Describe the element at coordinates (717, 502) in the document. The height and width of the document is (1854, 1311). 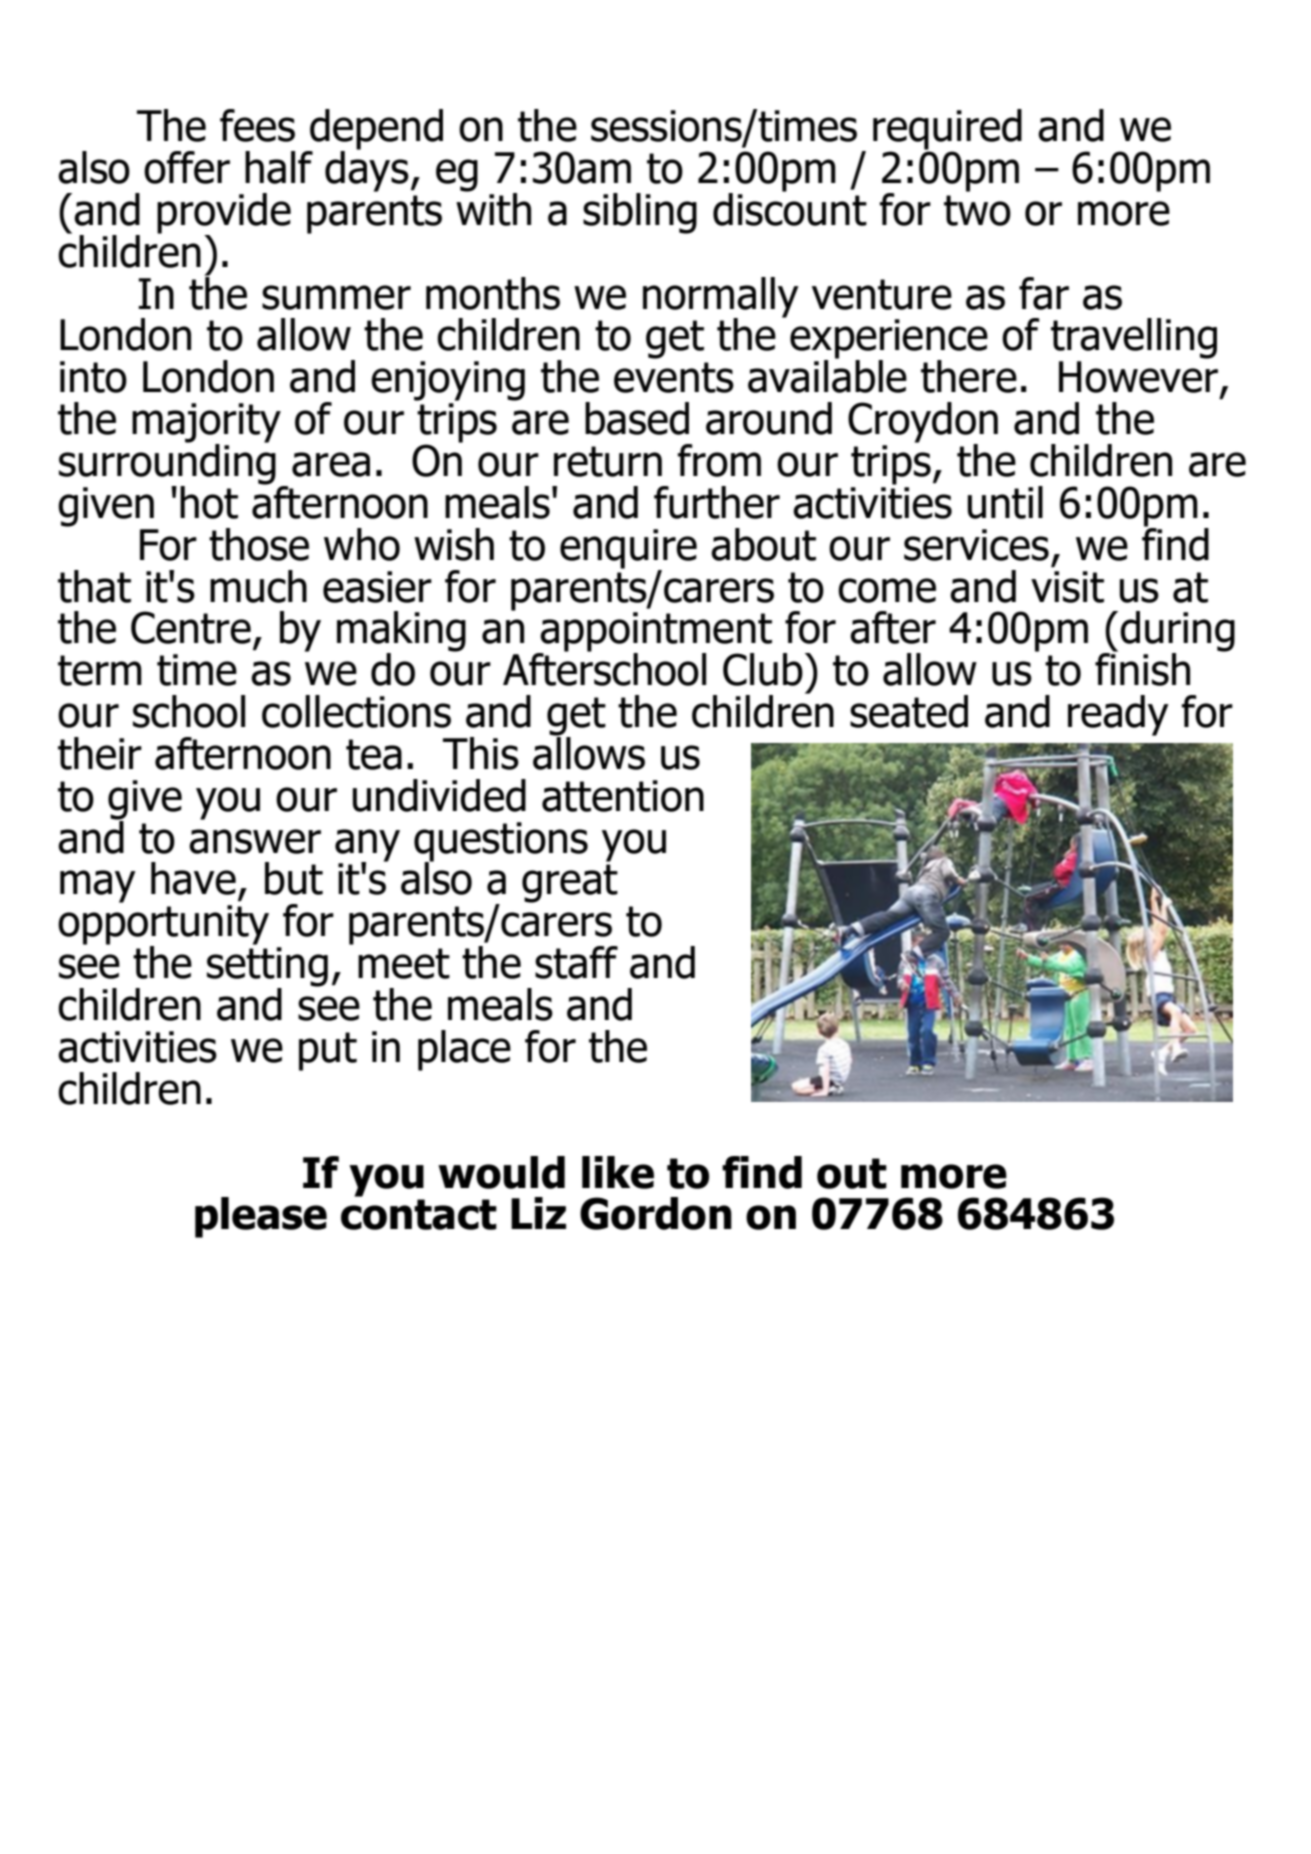
I see `further` at that location.
